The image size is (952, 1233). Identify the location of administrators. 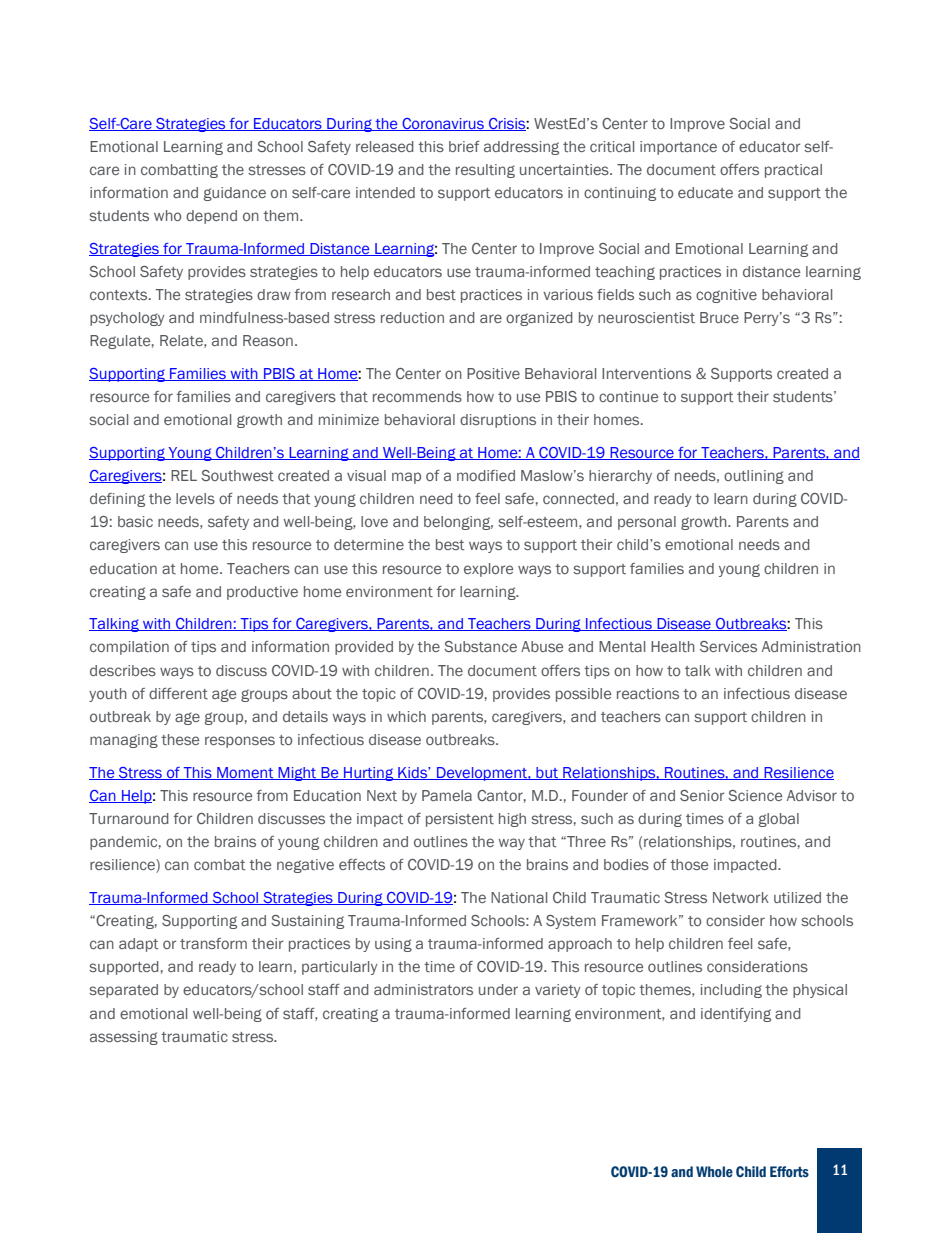
(423, 989).
